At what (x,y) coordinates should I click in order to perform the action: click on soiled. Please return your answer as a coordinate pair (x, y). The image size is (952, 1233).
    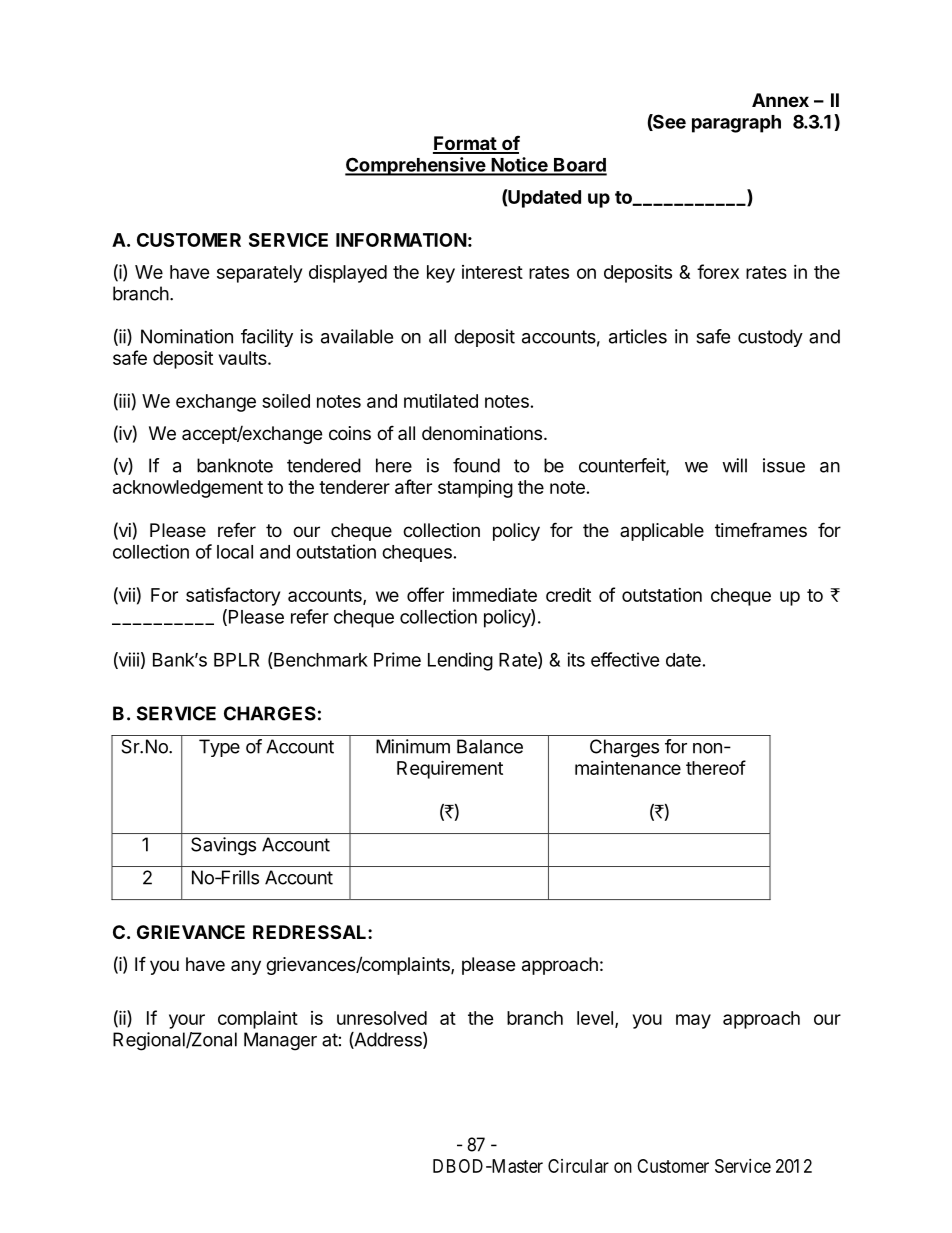
    Looking at the image, I should click on (286, 400).
